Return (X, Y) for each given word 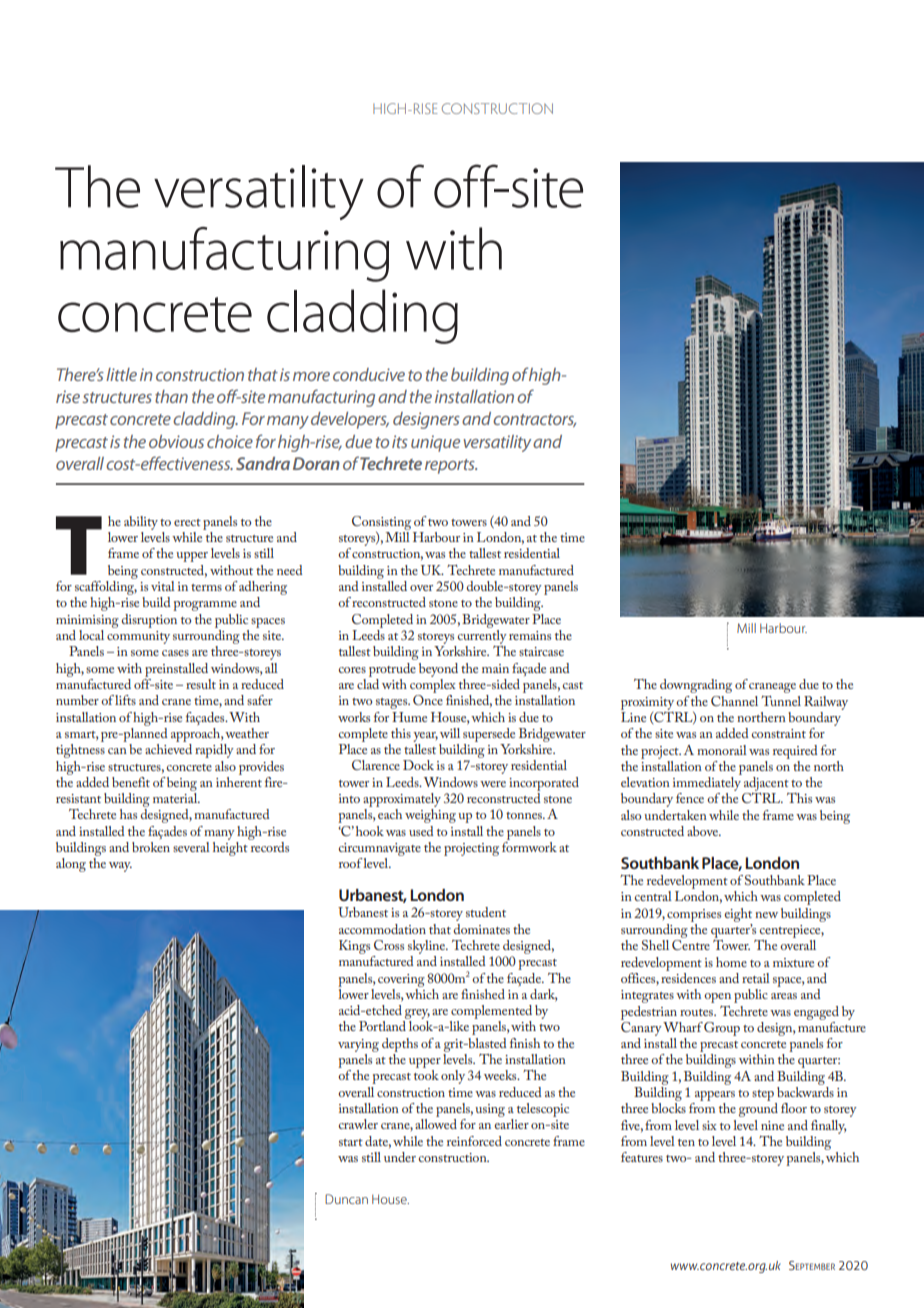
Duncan (346, 1199)
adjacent (766, 784)
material (176, 798)
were (493, 784)
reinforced (474, 1141)
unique (435, 443)
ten (686, 1142)
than (171, 396)
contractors (534, 420)
